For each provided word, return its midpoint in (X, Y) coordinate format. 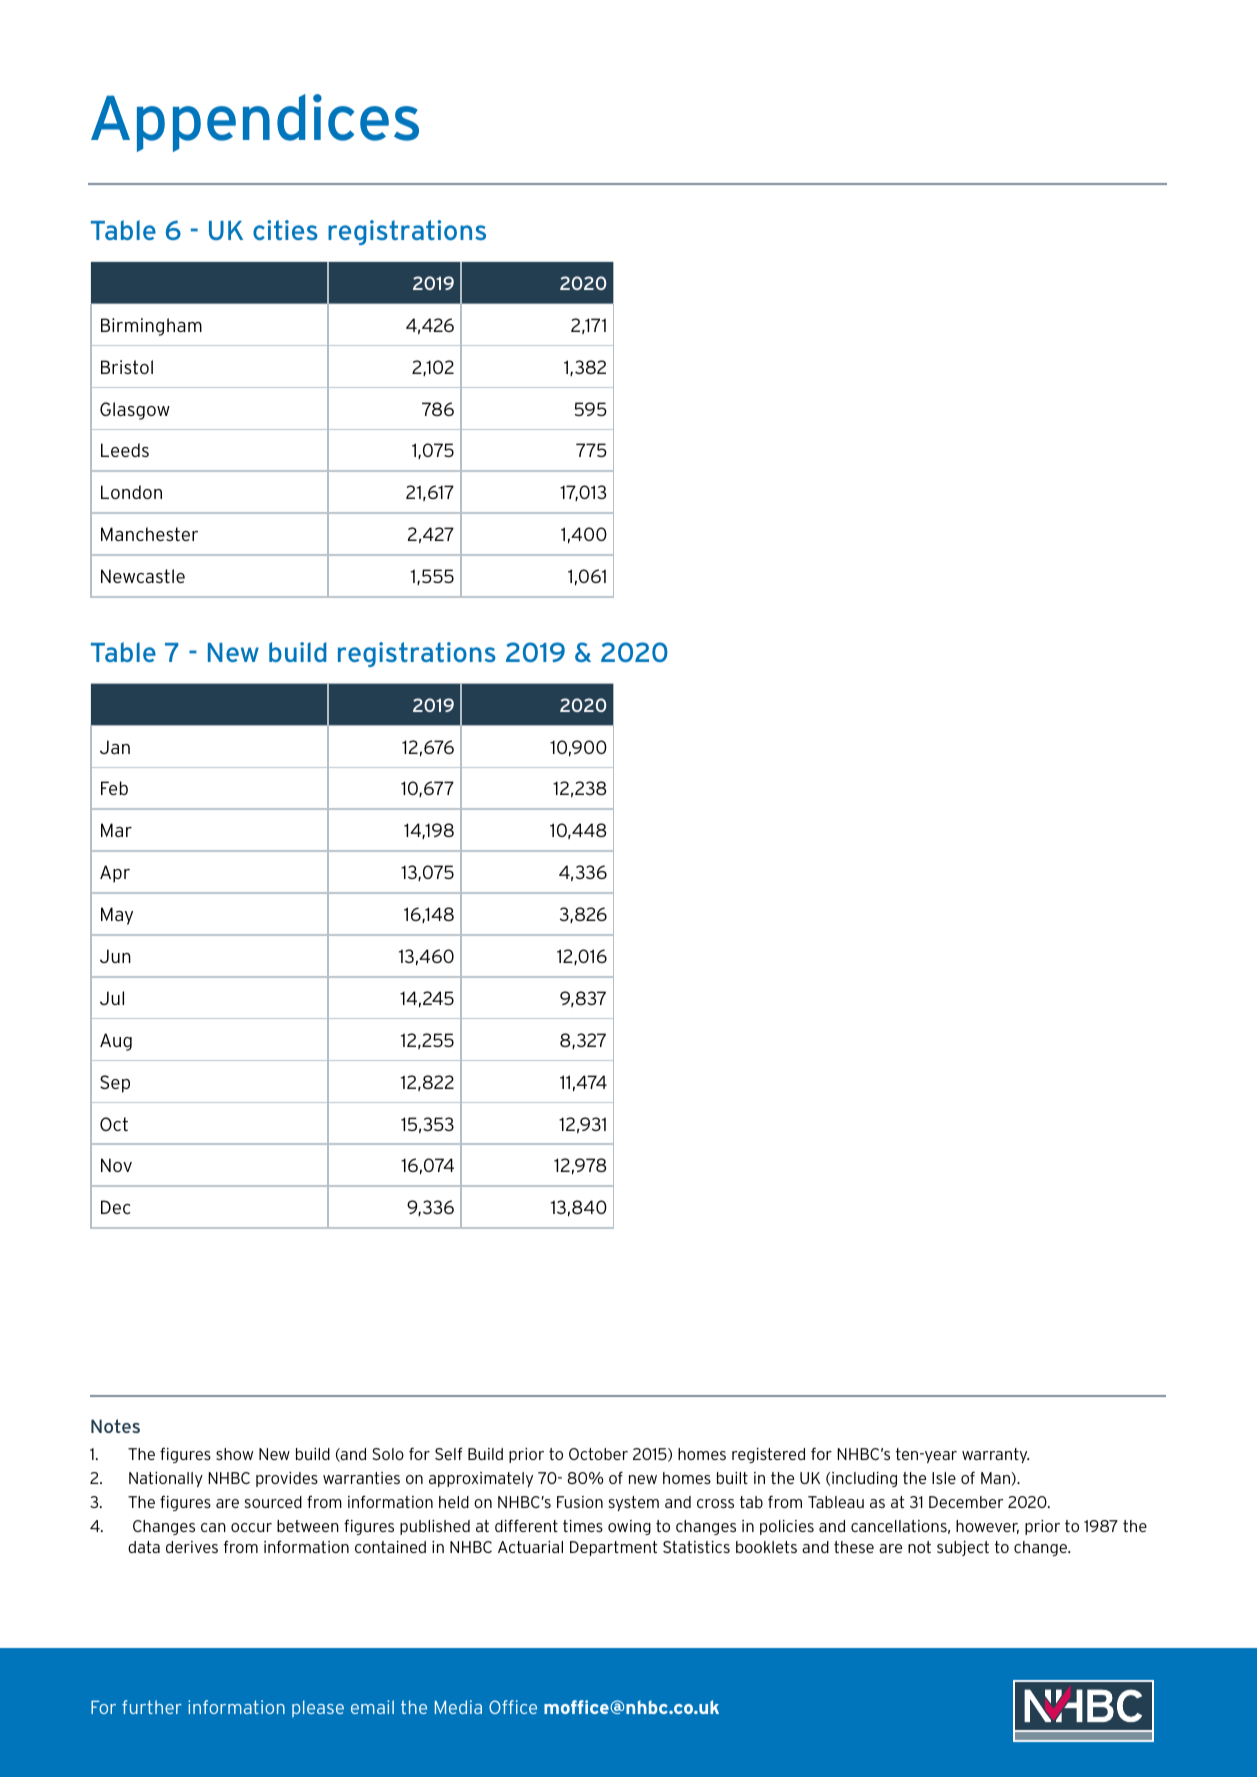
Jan (115, 747)
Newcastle (143, 576)
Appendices (255, 123)
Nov (116, 1165)
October (598, 1454)
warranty (995, 1455)
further (152, 1707)
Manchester (149, 534)
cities (285, 230)
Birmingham (151, 327)
